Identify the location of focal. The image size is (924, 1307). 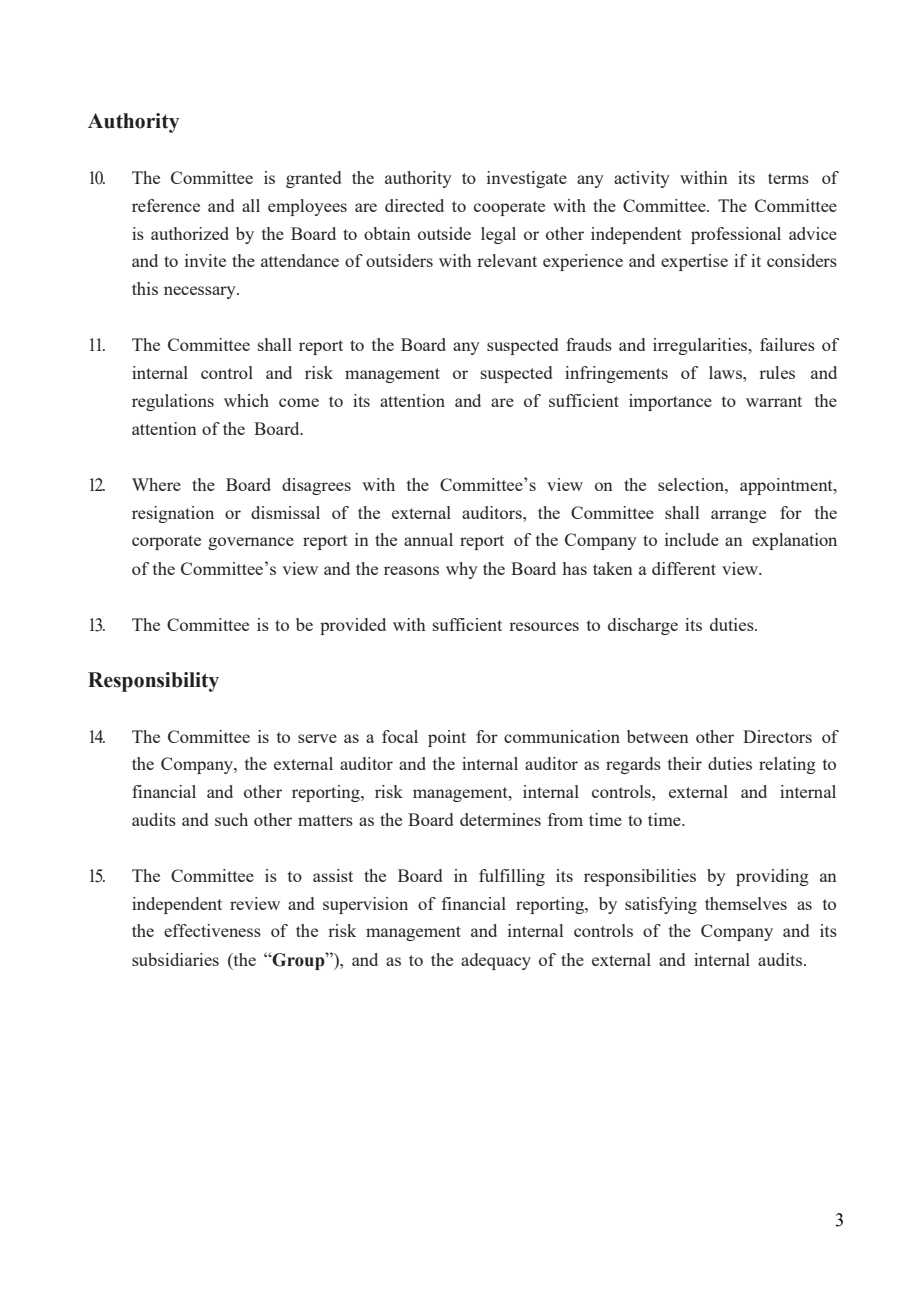
(400, 736).
